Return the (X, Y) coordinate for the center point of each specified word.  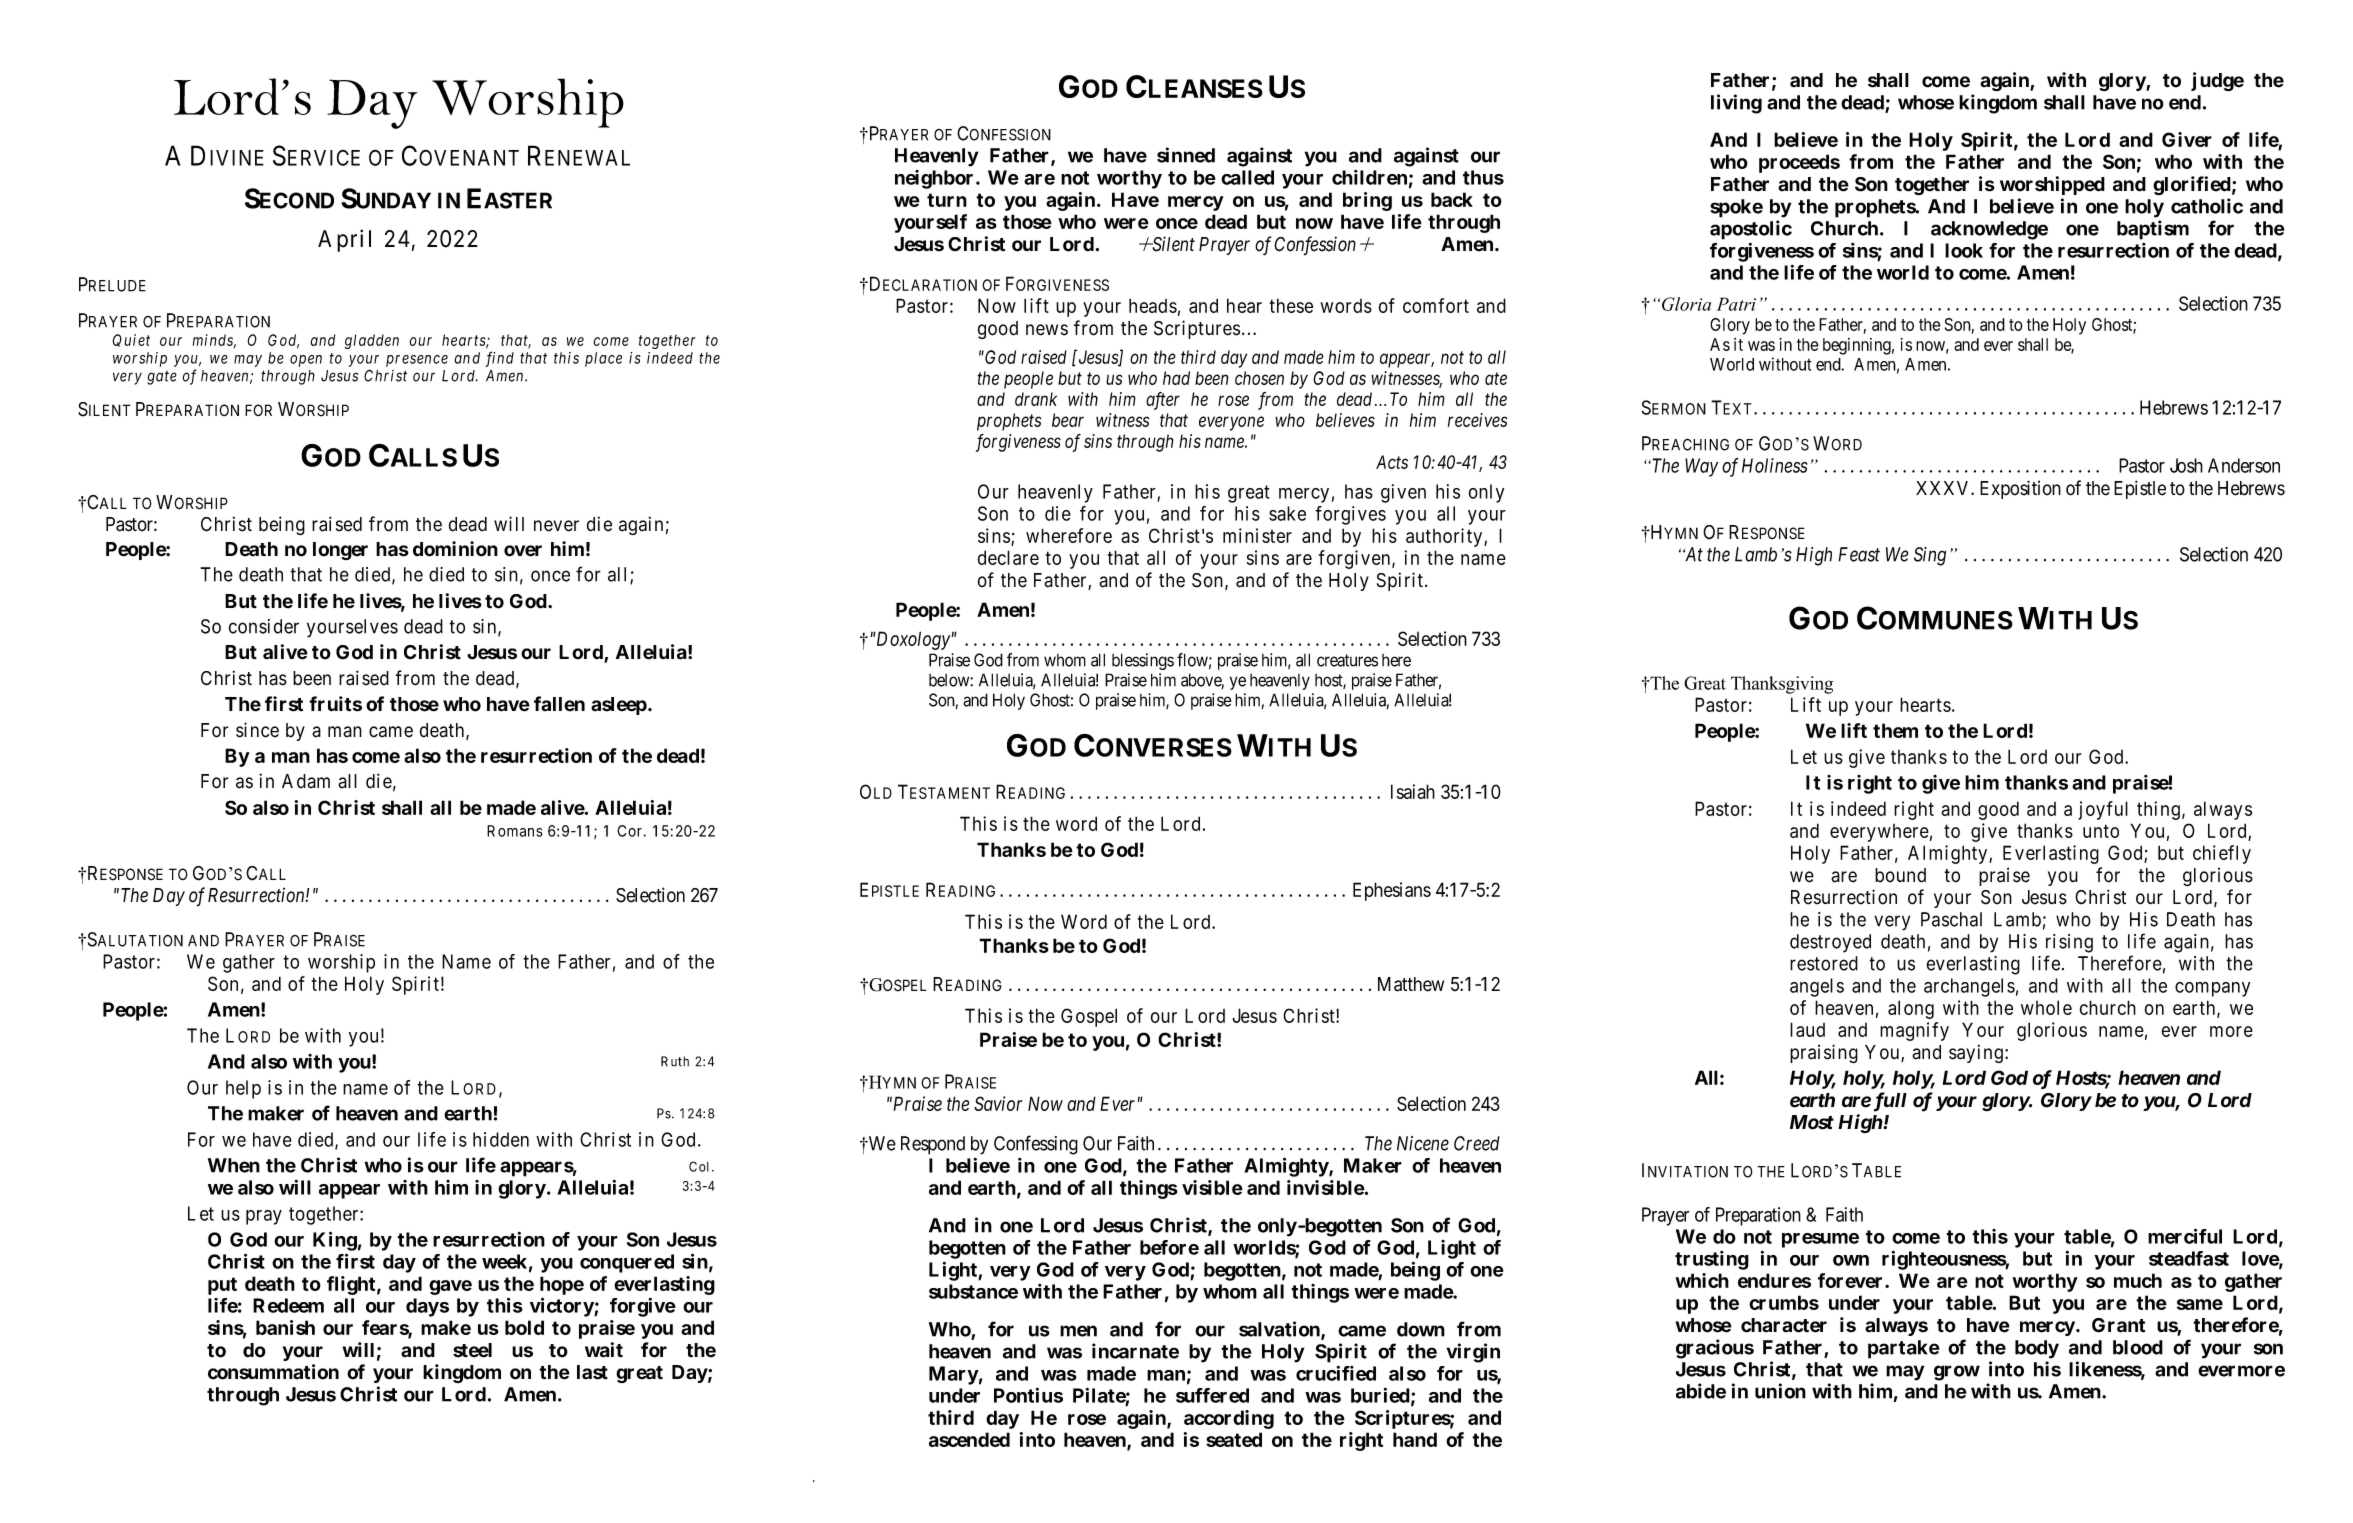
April (344, 240)
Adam (306, 781)
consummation (273, 1372)
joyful (2103, 810)
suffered (1212, 1395)
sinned (1186, 155)
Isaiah (1413, 791)
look (1964, 250)
